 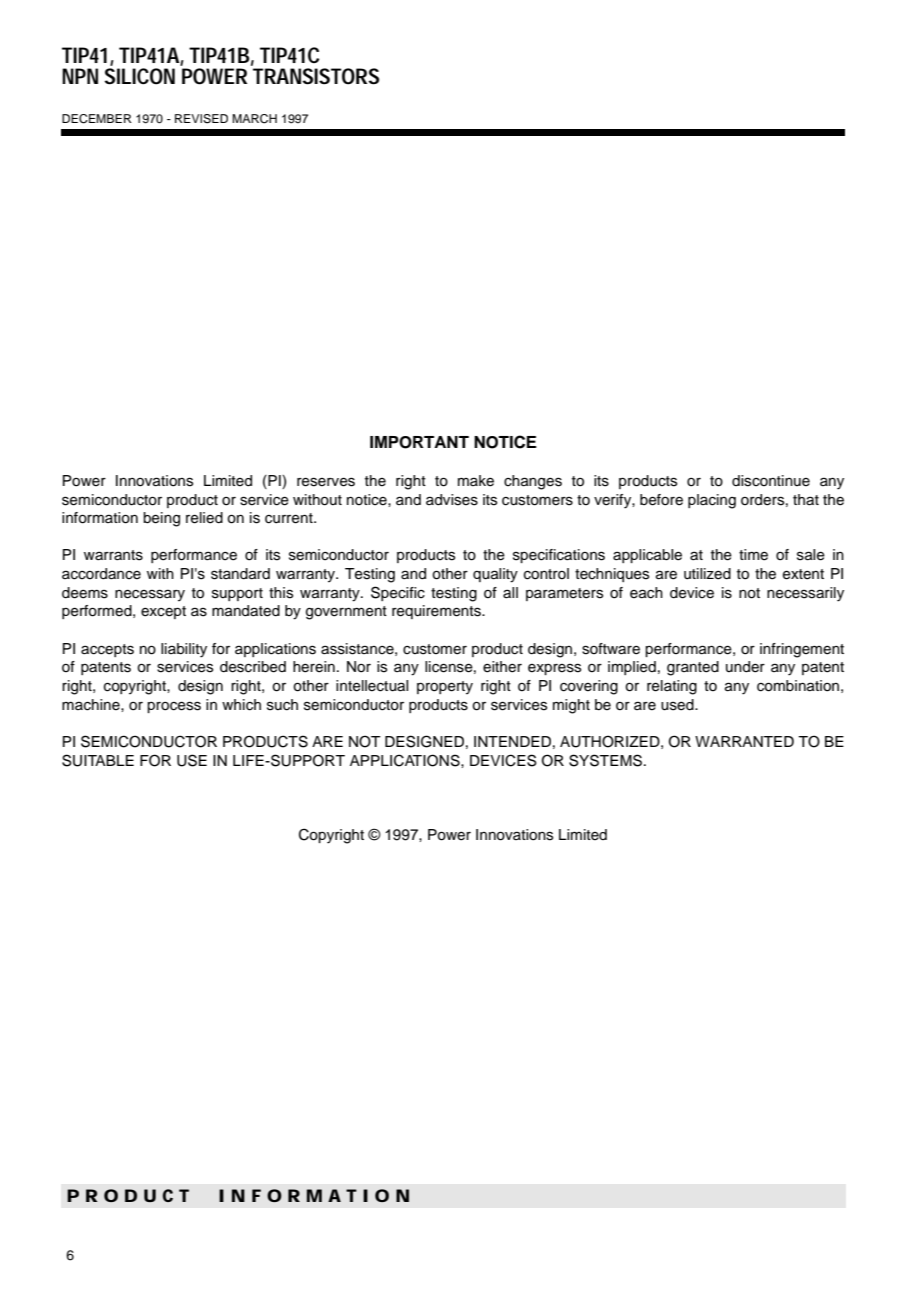 I want to click on SILICON, so click(x=139, y=76).
